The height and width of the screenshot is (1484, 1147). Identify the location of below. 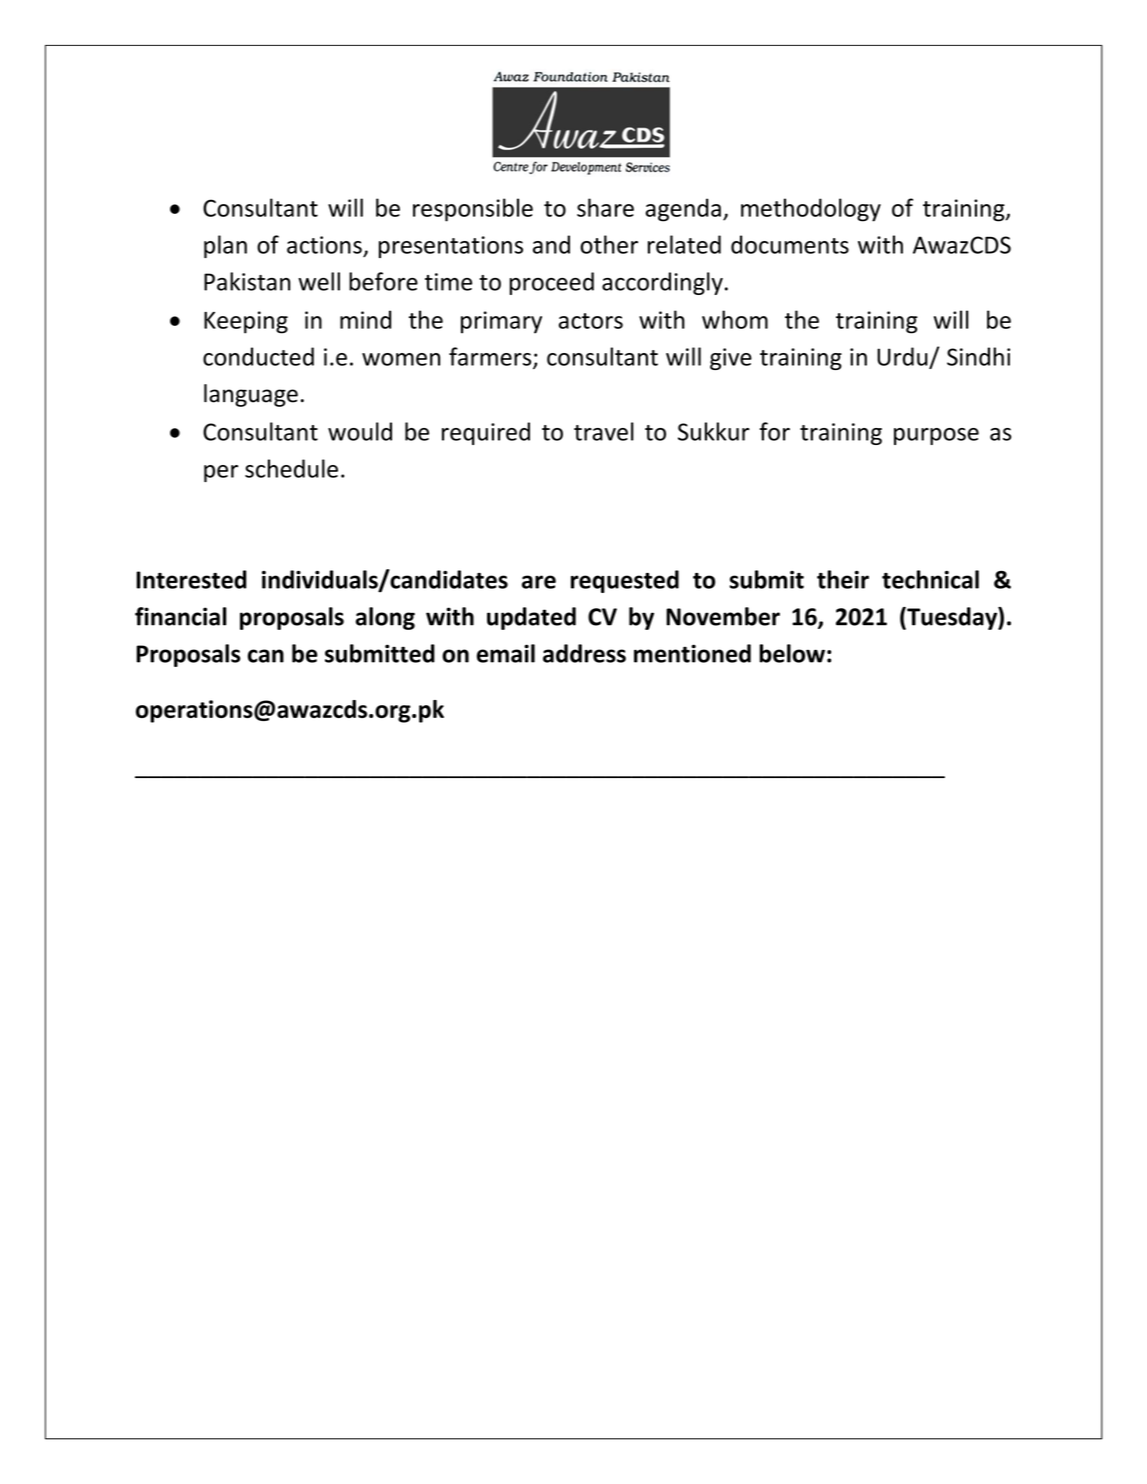
(792, 653).
